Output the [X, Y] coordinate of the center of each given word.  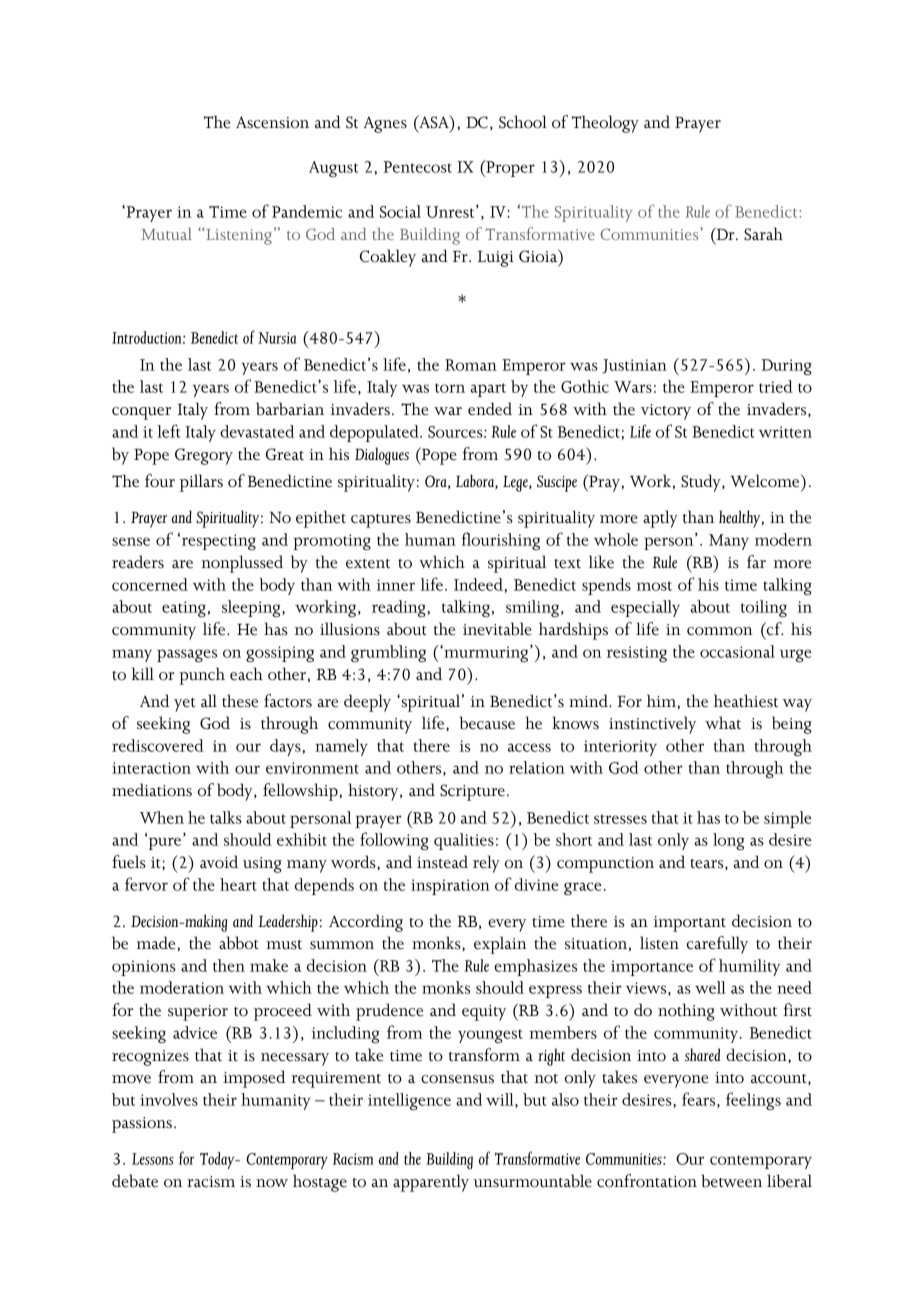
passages [187, 655]
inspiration [450, 887]
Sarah [763, 234]
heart [238, 884]
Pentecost [418, 167]
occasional [737, 651]
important [690, 924]
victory [666, 412]
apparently [431, 1183]
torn [450, 388]
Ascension [272, 122]
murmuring [486, 653]
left [169, 431]
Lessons [153, 1159]
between [731, 1181]
